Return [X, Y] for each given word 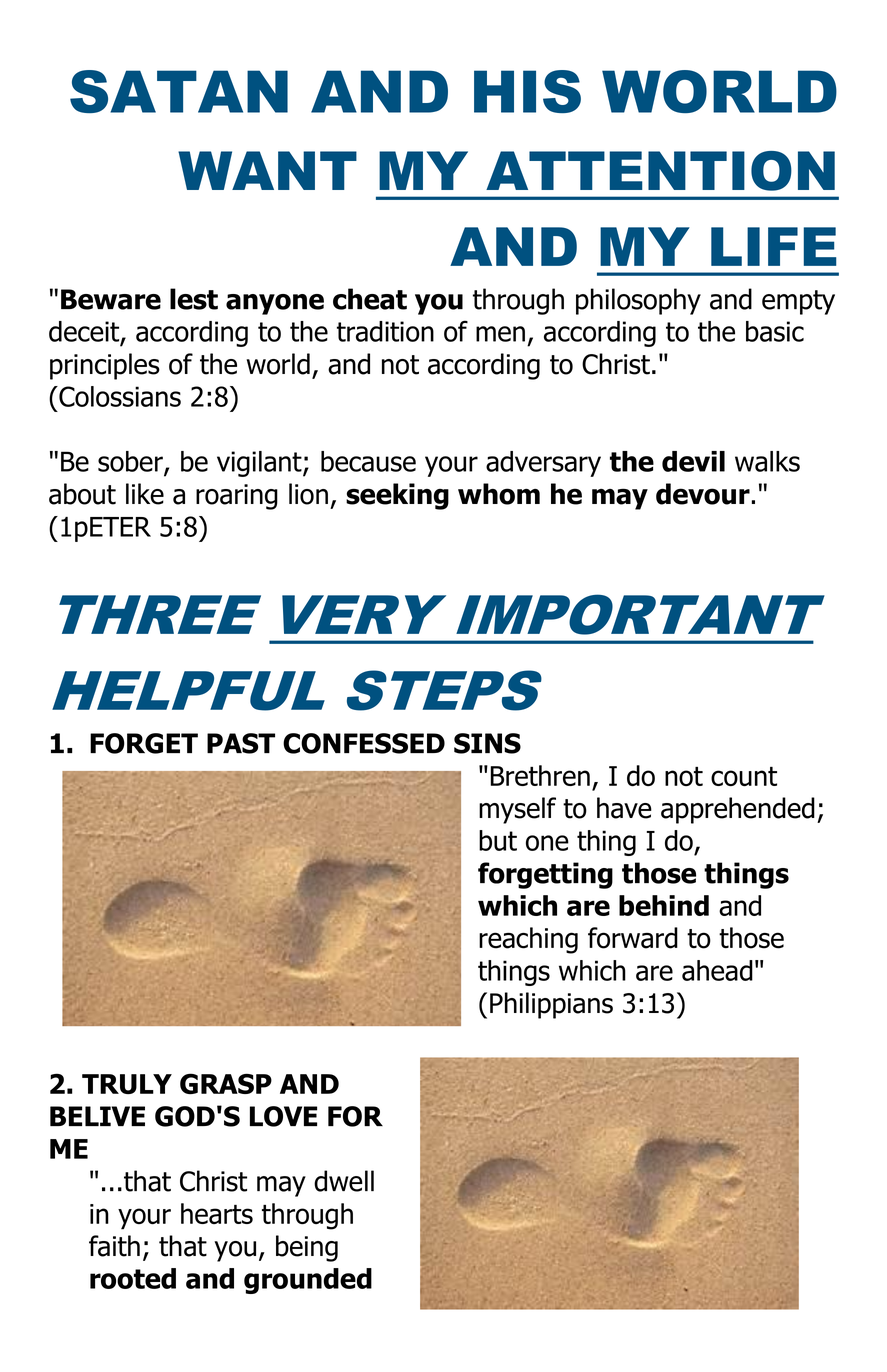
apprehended [738, 810]
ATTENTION [660, 171]
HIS [527, 91]
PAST [241, 743]
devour [703, 494]
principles [105, 366]
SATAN [179, 91]
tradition [385, 331]
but [498, 840]
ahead [717, 970]
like [145, 494]
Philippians [551, 1005]
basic [775, 331]
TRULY [127, 1084]
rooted [133, 1278]
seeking [397, 496]
